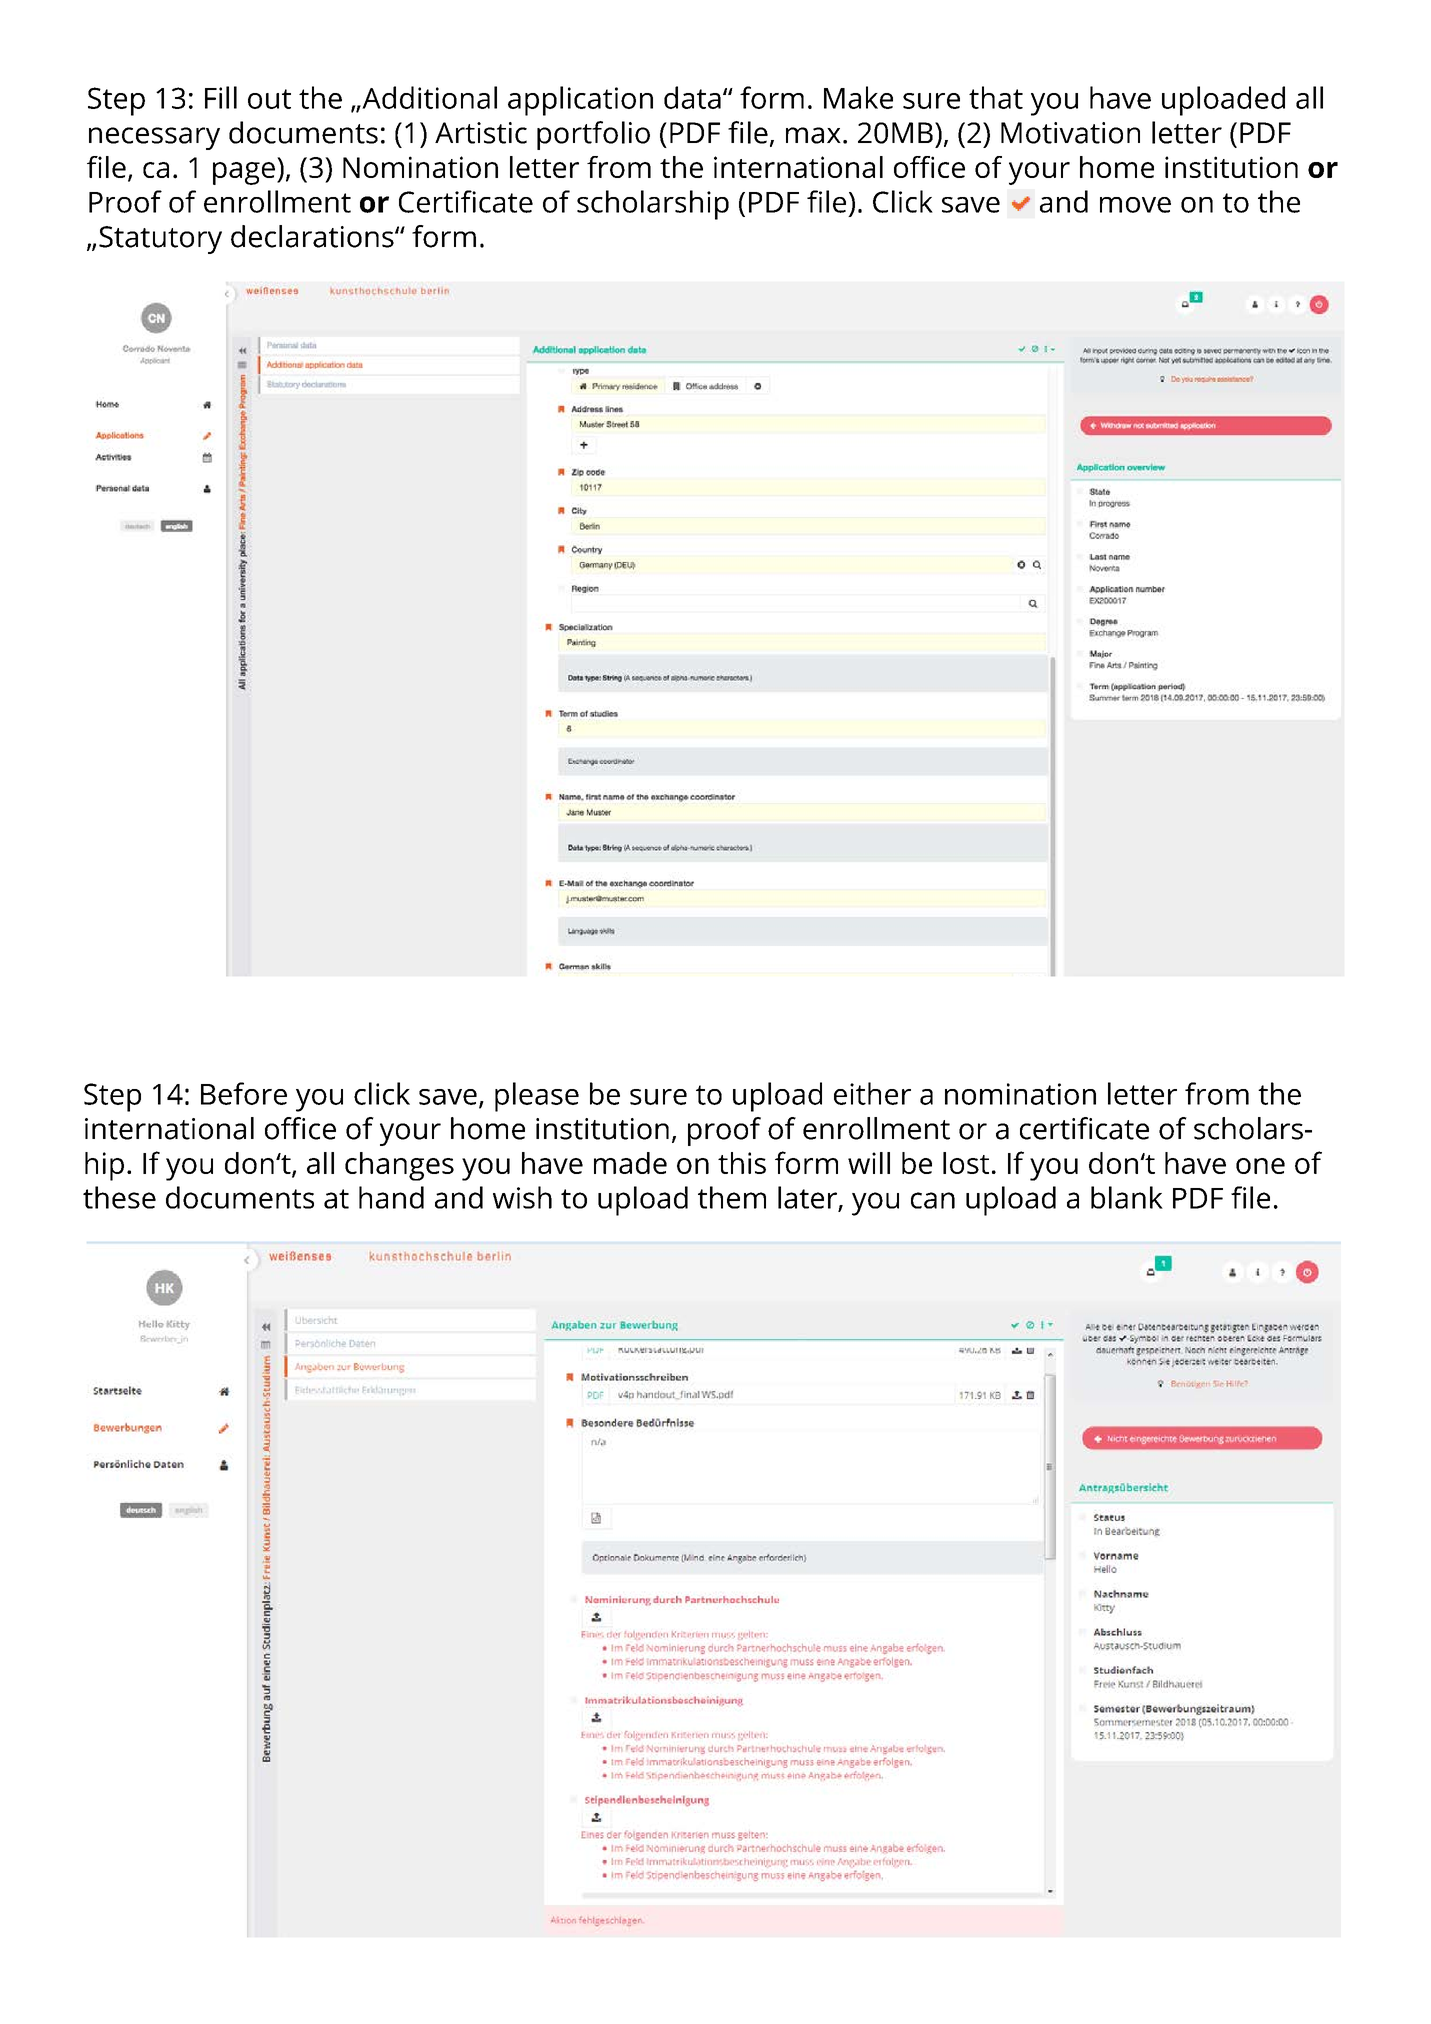 Image resolution: width=1431 pixels, height=2024 pixels. What do you see at coordinates (269, 99) in the screenshot?
I see `out` at bounding box center [269, 99].
